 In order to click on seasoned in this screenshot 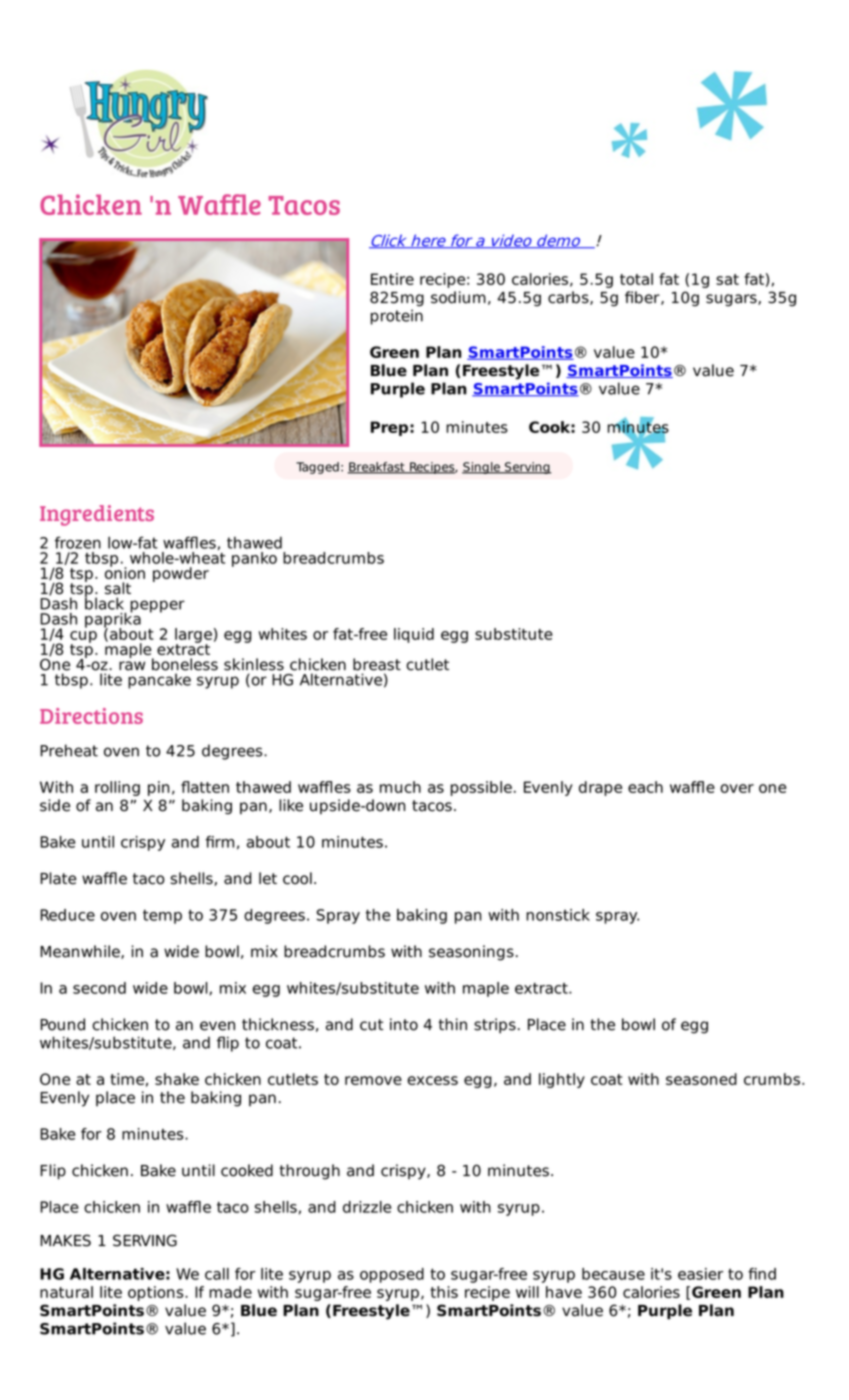, I will do `click(701, 1079)`.
